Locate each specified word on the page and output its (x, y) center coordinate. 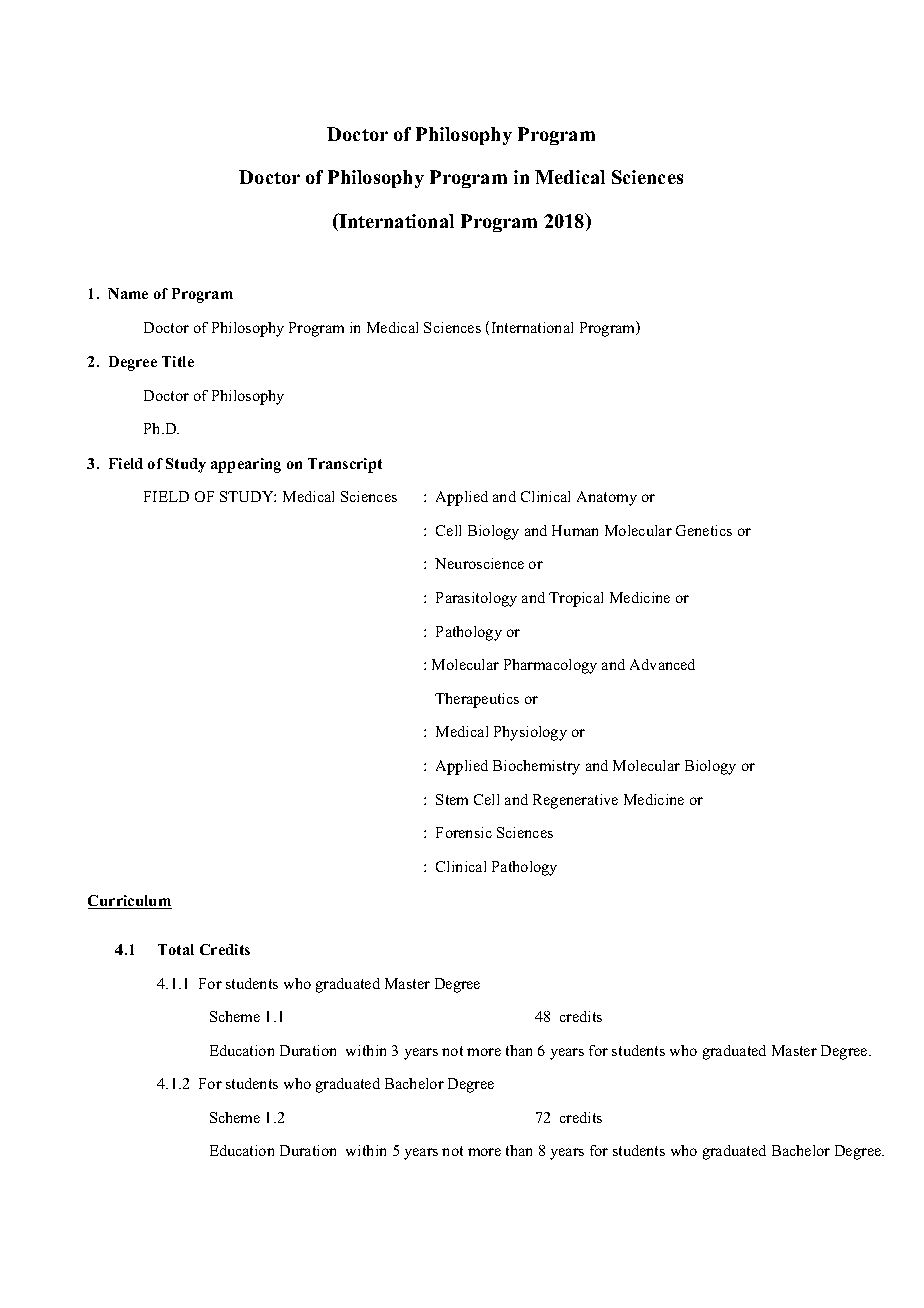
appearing (246, 465)
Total (176, 949)
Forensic (464, 832)
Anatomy (607, 498)
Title (178, 361)
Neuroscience (479, 563)
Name (128, 293)
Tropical (576, 599)
